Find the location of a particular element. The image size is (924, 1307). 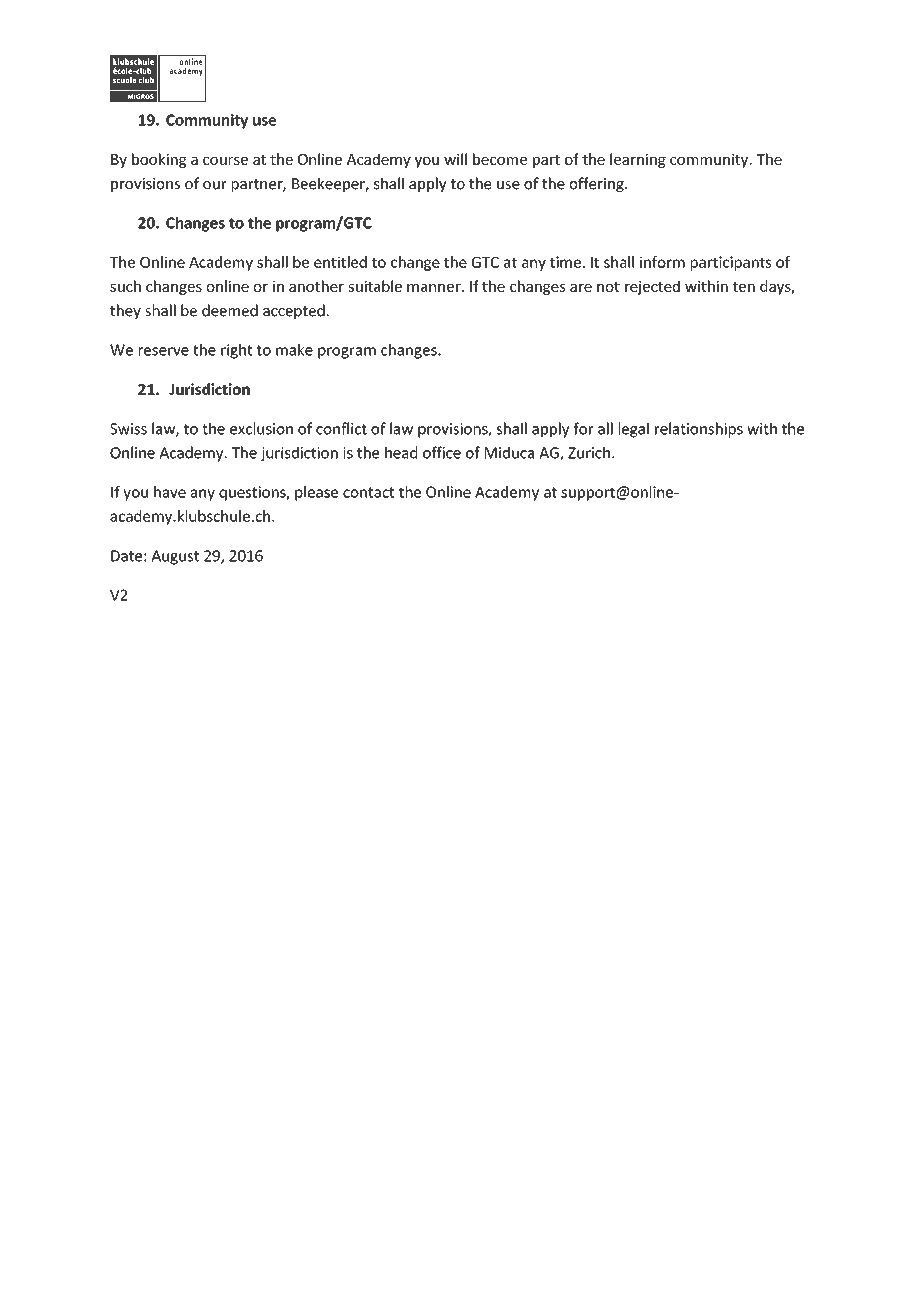

exclusion is located at coordinates (261, 428).
